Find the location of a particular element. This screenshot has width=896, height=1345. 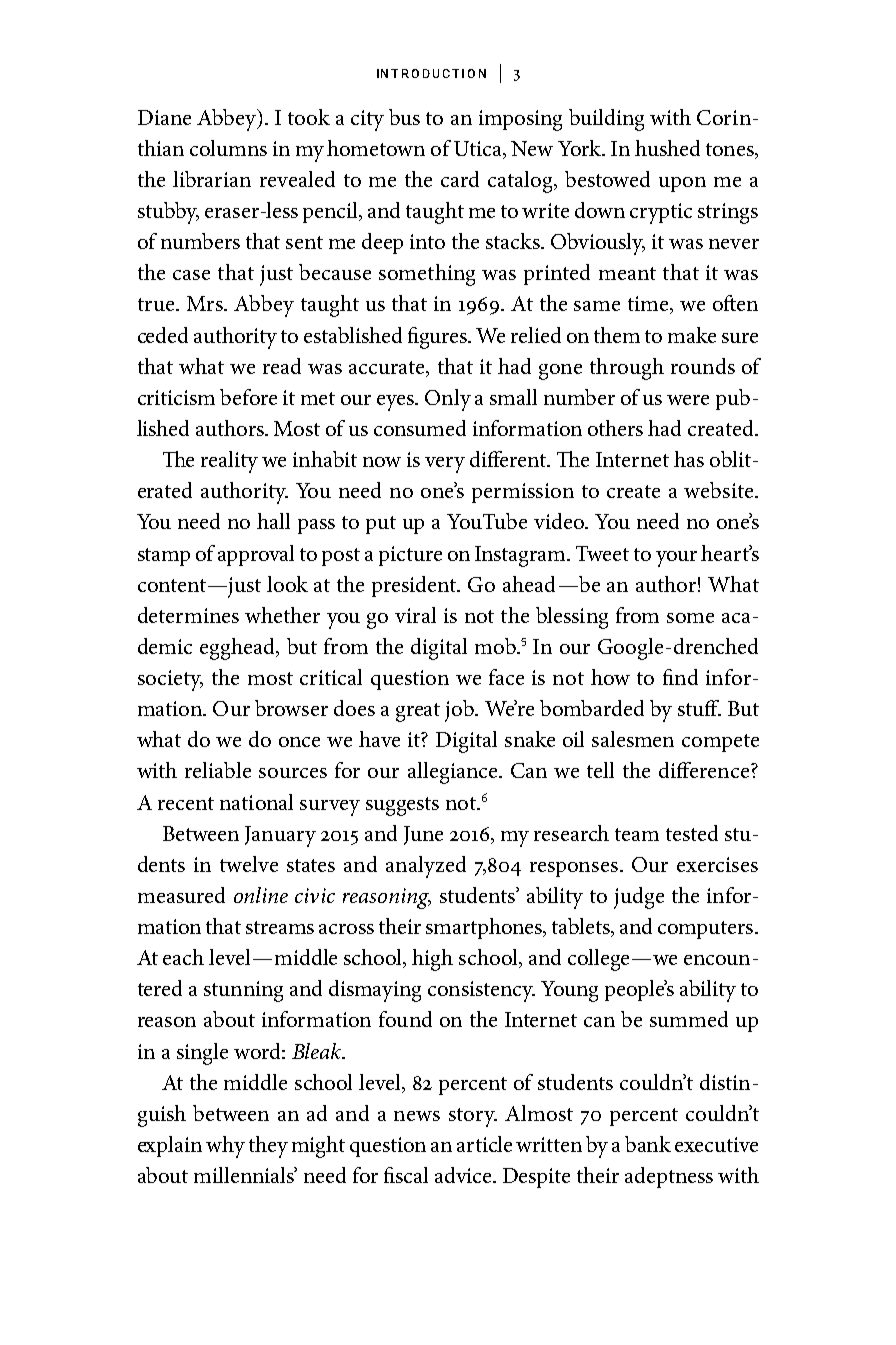

advice is located at coordinates (465, 1175).
